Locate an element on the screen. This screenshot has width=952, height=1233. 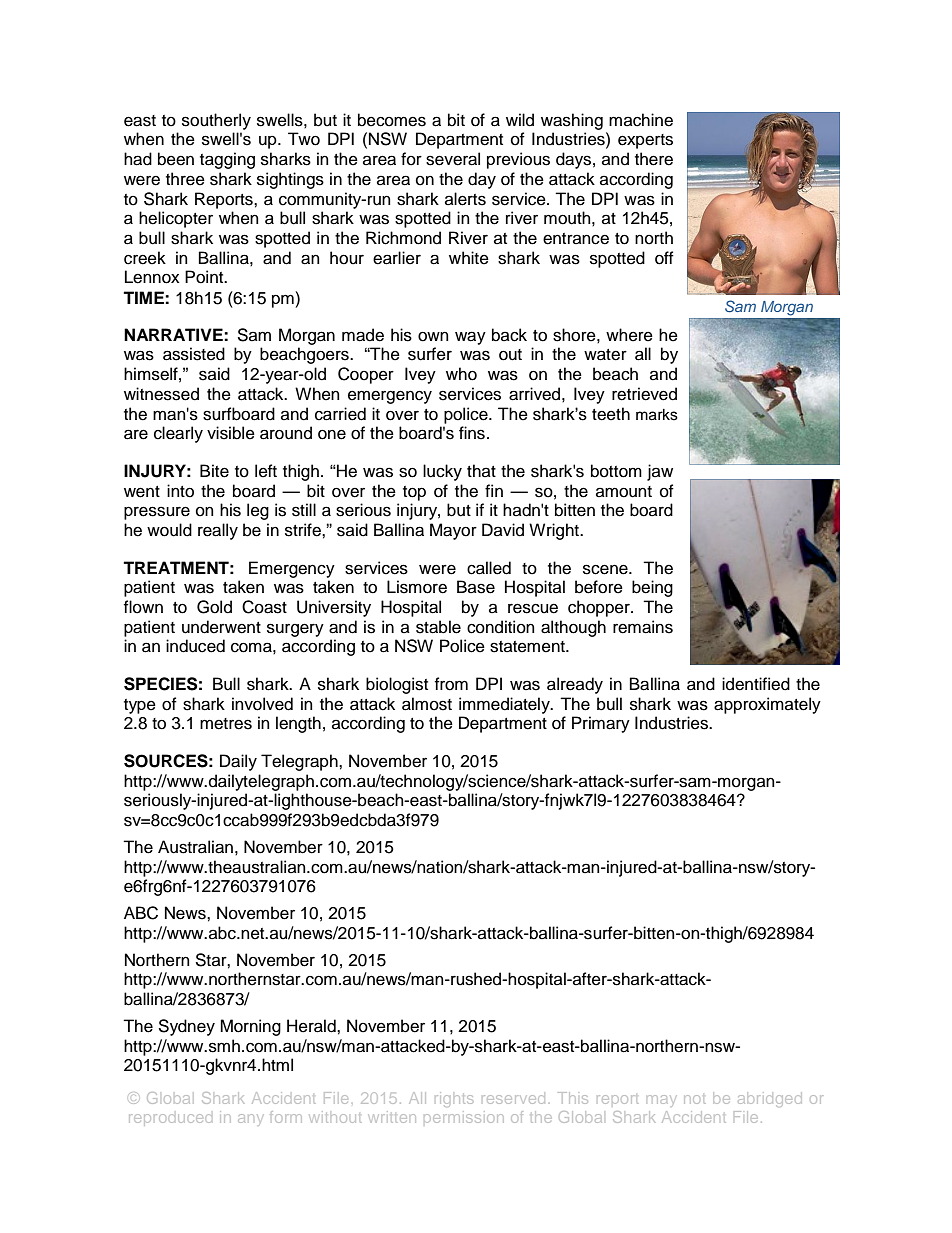
there is located at coordinates (654, 159).
